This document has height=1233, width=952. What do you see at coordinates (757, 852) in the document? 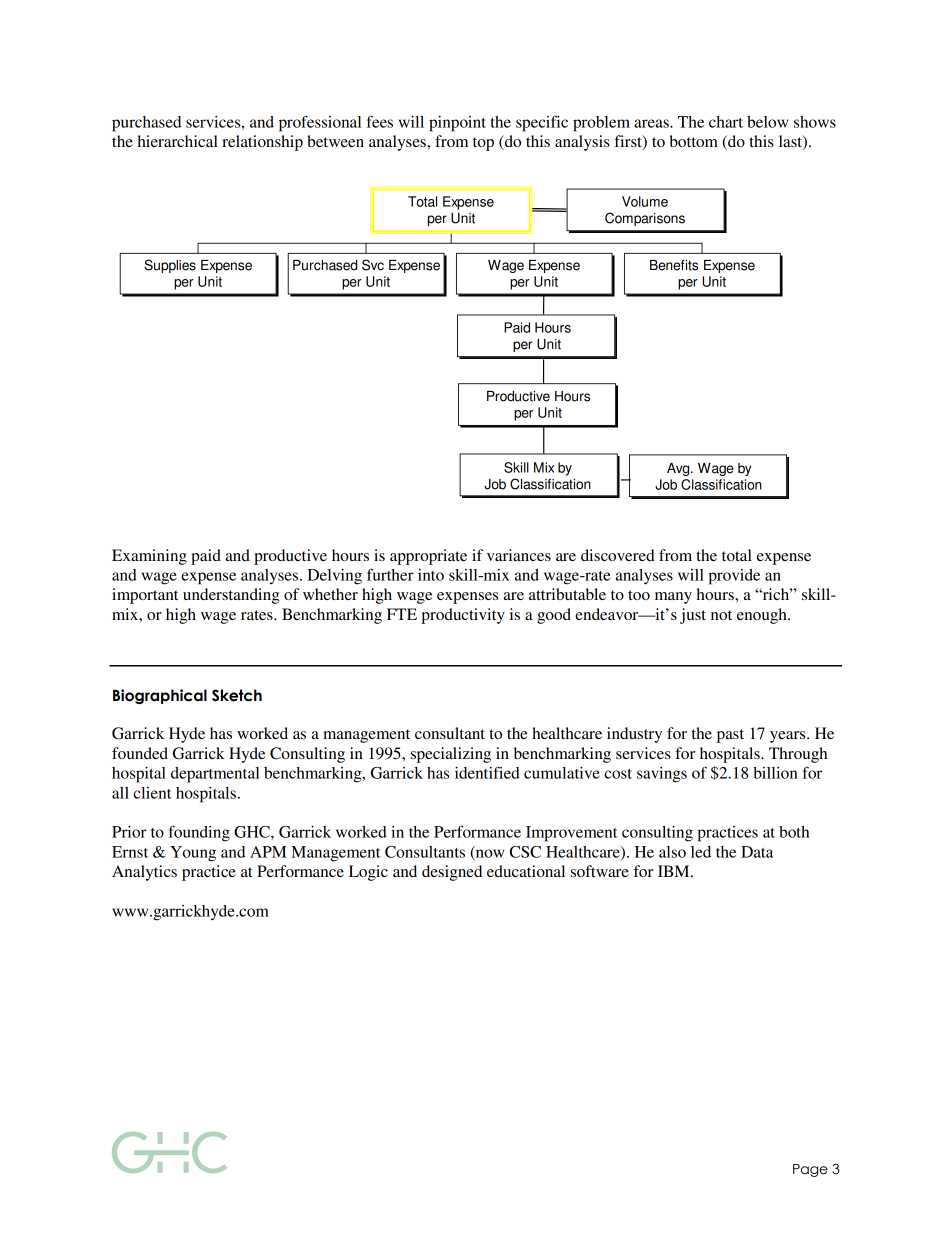
I see `Data` at bounding box center [757, 852].
